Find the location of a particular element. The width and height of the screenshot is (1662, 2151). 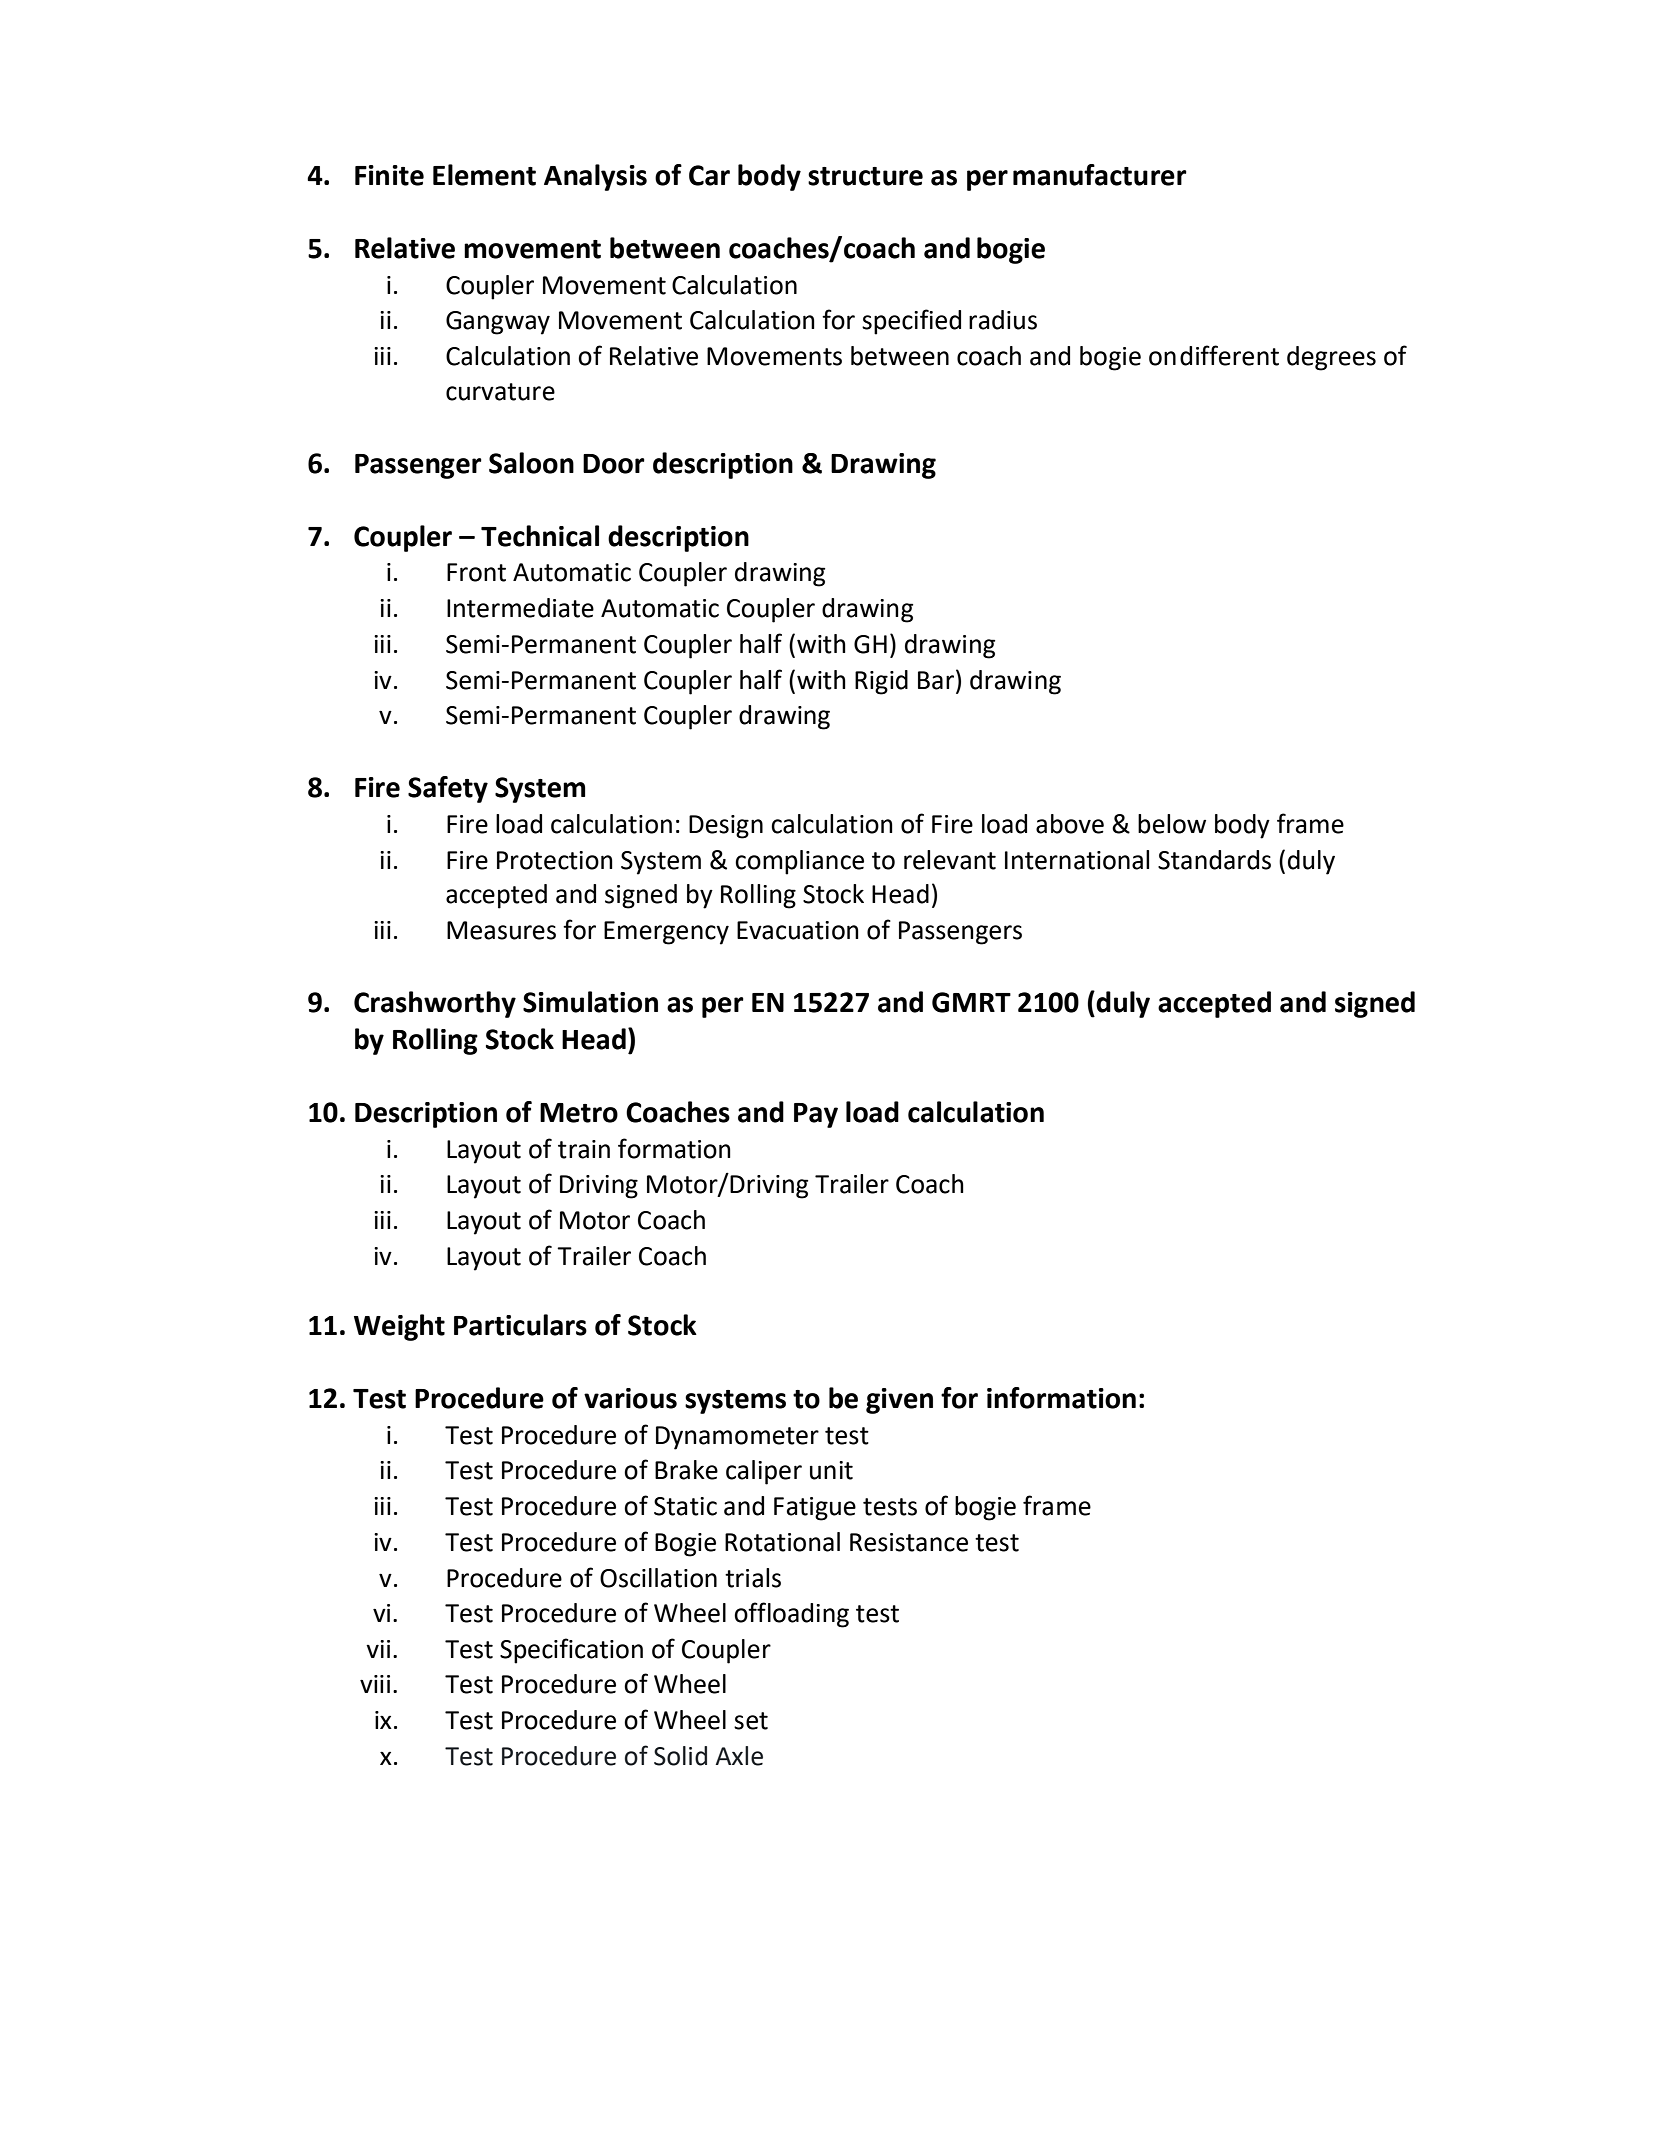

manufacturer is located at coordinates (1100, 175).
